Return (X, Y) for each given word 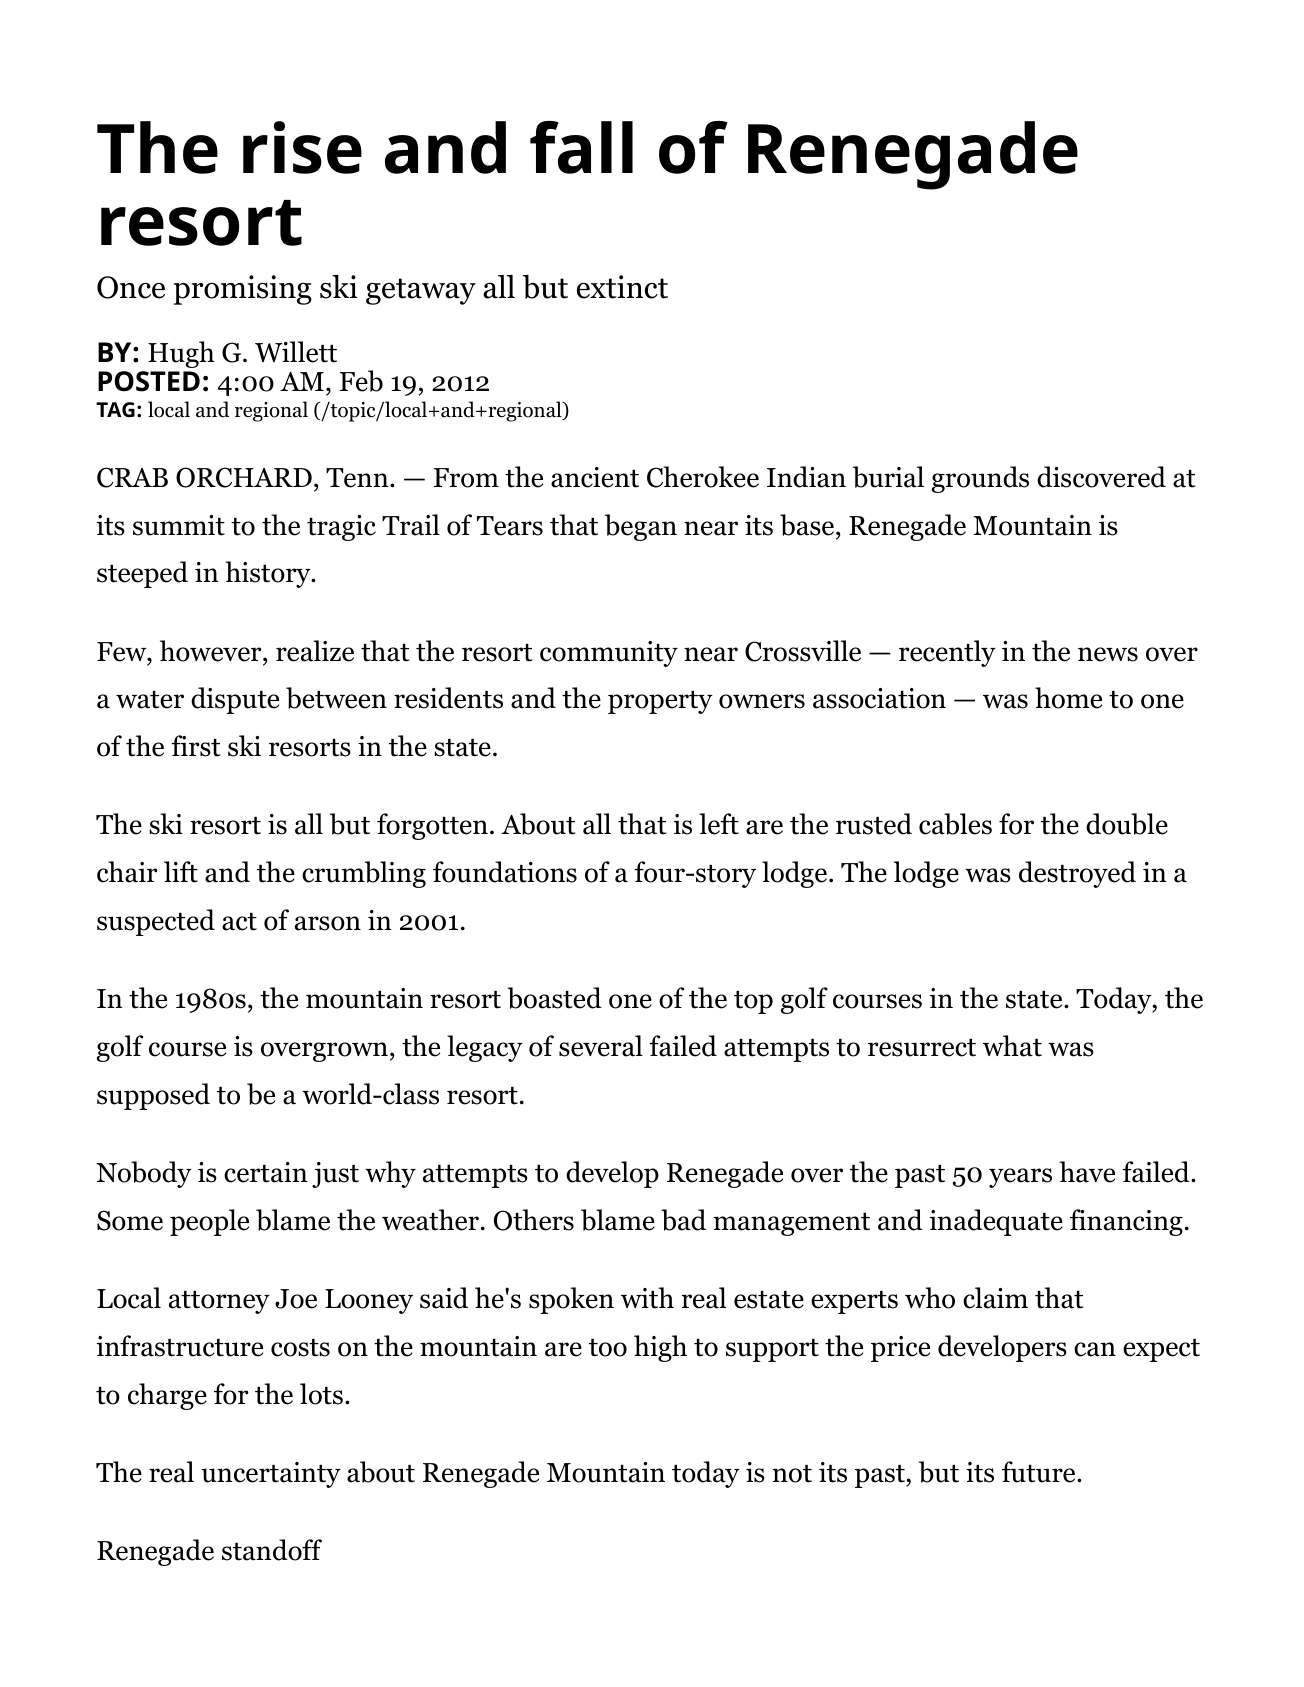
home (1068, 698)
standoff (272, 1550)
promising (243, 290)
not (792, 1474)
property (660, 702)
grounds (980, 479)
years (1020, 1178)
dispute (235, 700)
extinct (622, 287)
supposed (153, 1096)
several (601, 1046)
